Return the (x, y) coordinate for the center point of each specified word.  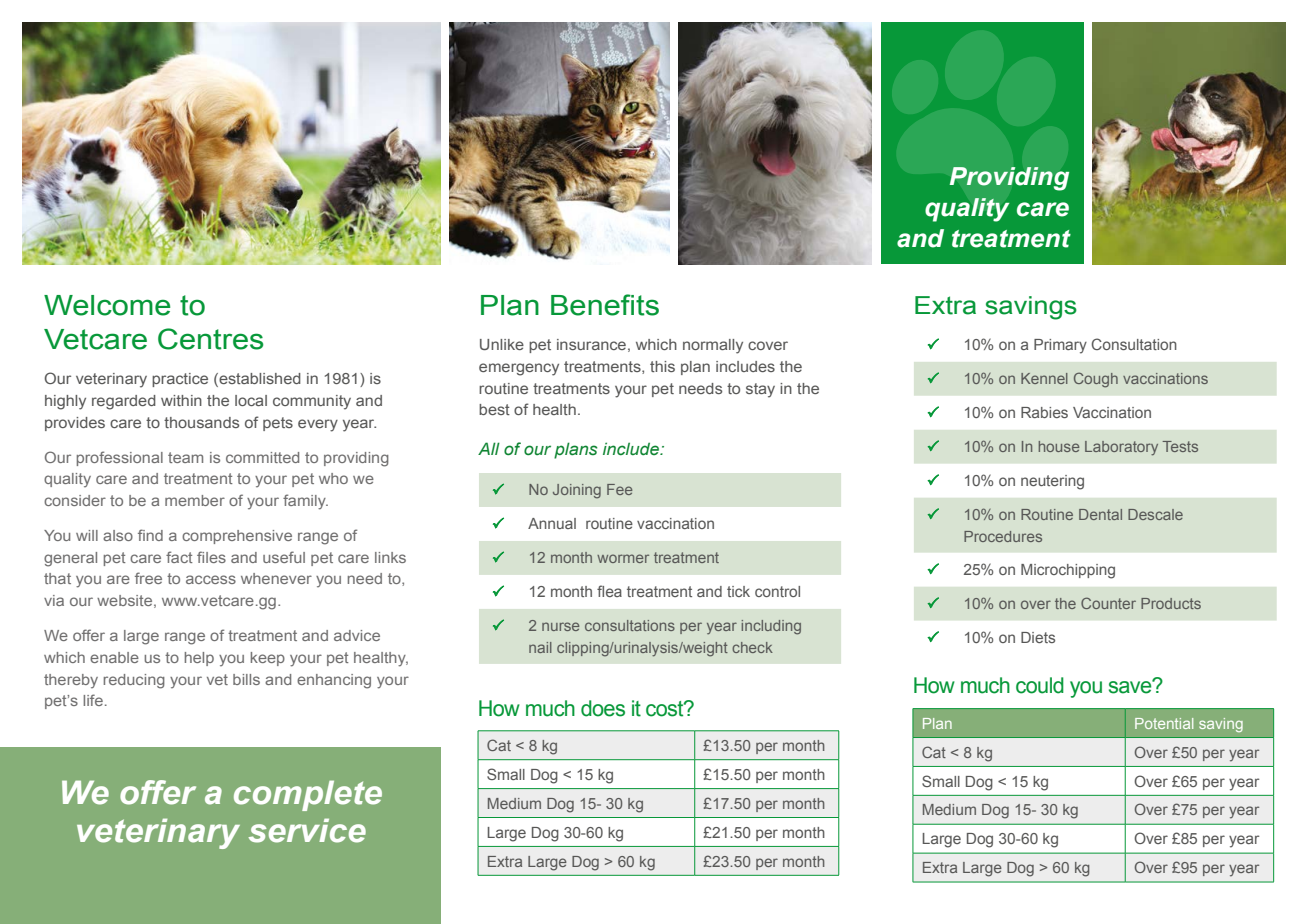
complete (308, 795)
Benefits (605, 305)
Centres (211, 339)
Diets (1038, 637)
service (307, 830)
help (199, 659)
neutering (1052, 482)
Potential (1164, 723)
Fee (619, 489)
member (195, 500)
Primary (1060, 346)
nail (540, 647)
